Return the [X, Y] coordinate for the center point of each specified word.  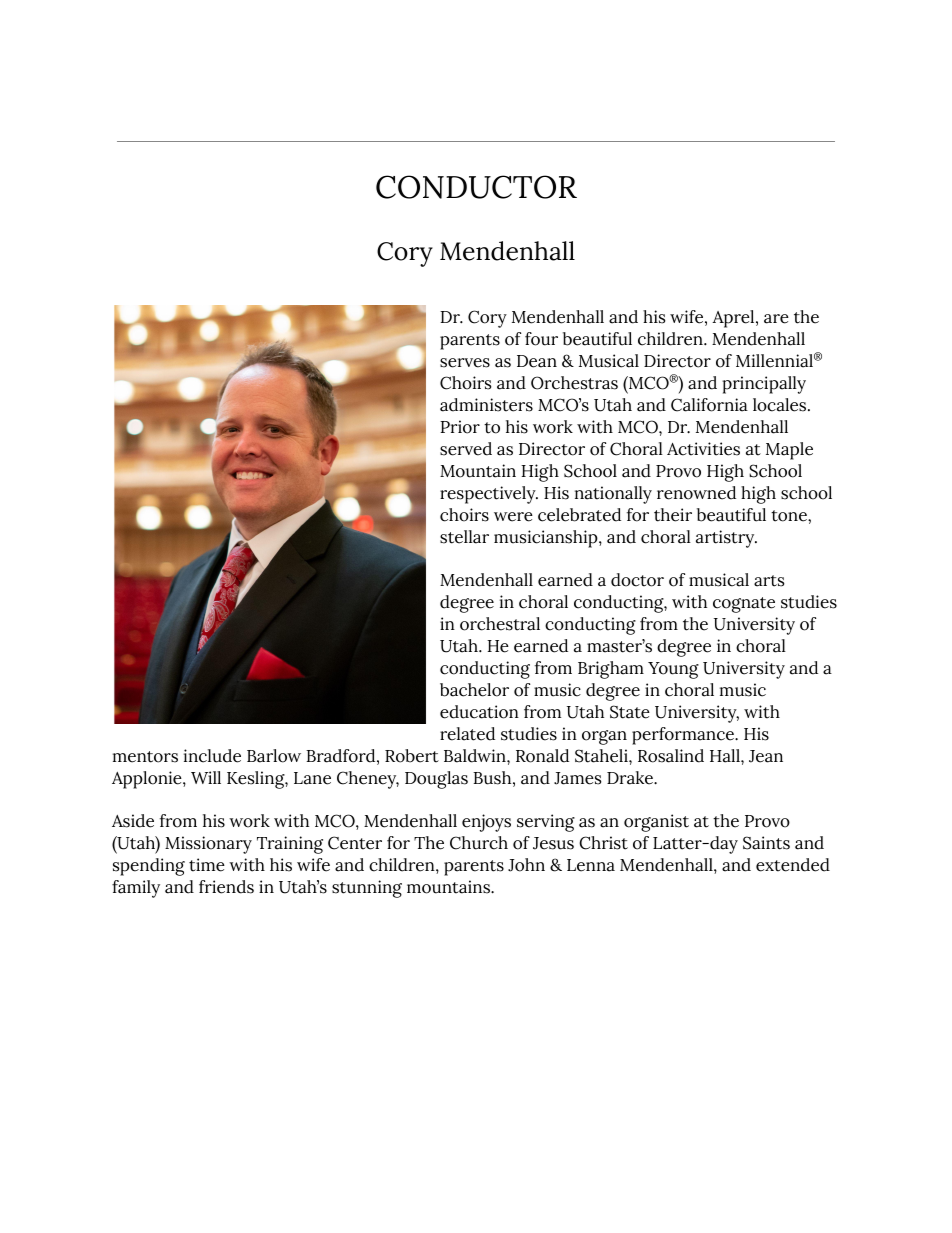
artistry [726, 539]
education [479, 712]
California [709, 405]
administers [486, 405]
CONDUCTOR [476, 187]
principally [764, 385]
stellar [464, 537]
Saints [766, 843]
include [212, 756]
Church [479, 843]
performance [684, 736]
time [207, 865]
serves [465, 363]
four [541, 339]
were [513, 517]
